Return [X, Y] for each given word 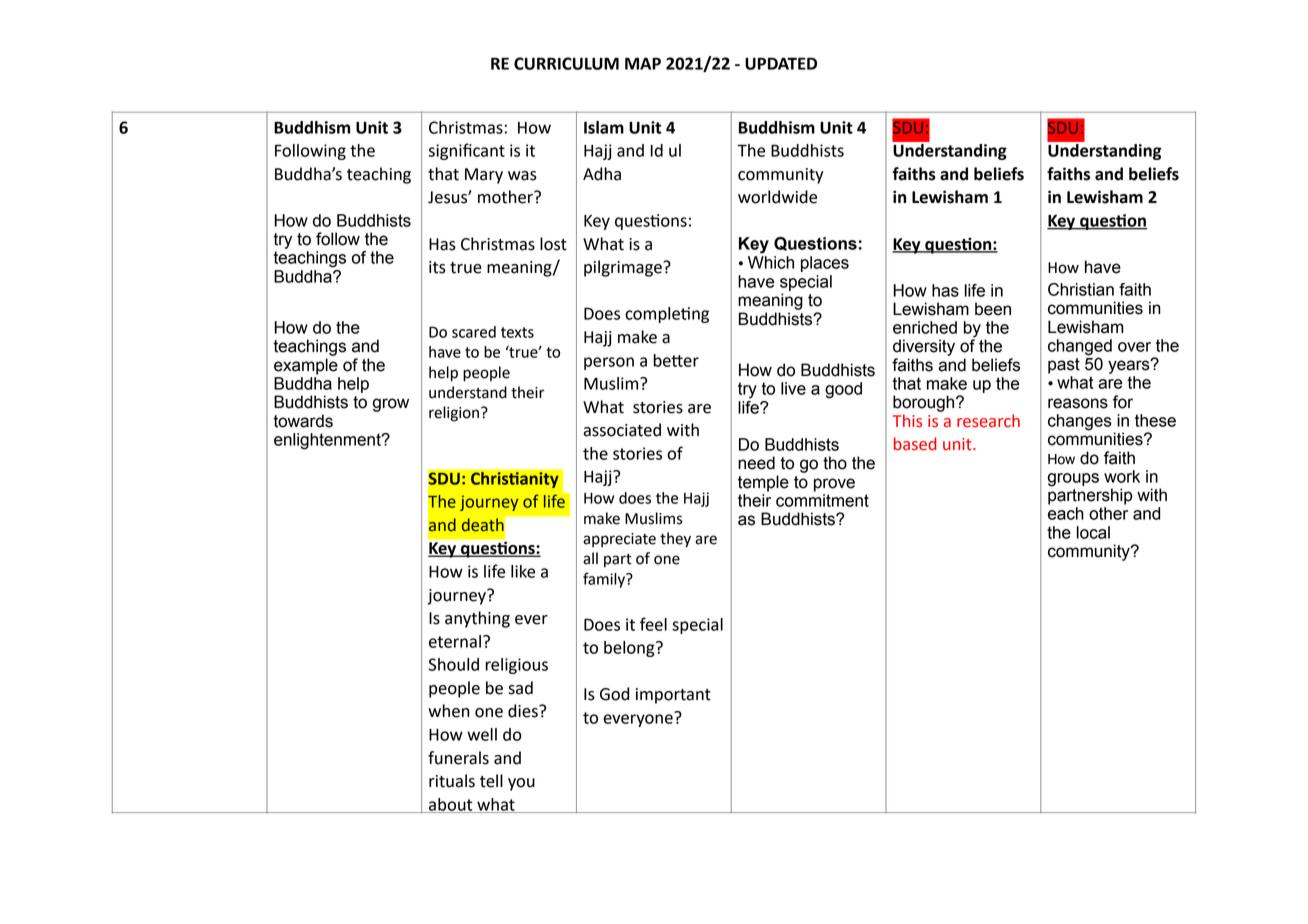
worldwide [777, 197]
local [1093, 532]
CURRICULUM [566, 63]
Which [771, 262]
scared [474, 332]
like [523, 571]
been [993, 309]
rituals [452, 781]
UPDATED [781, 63]
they [675, 540]
